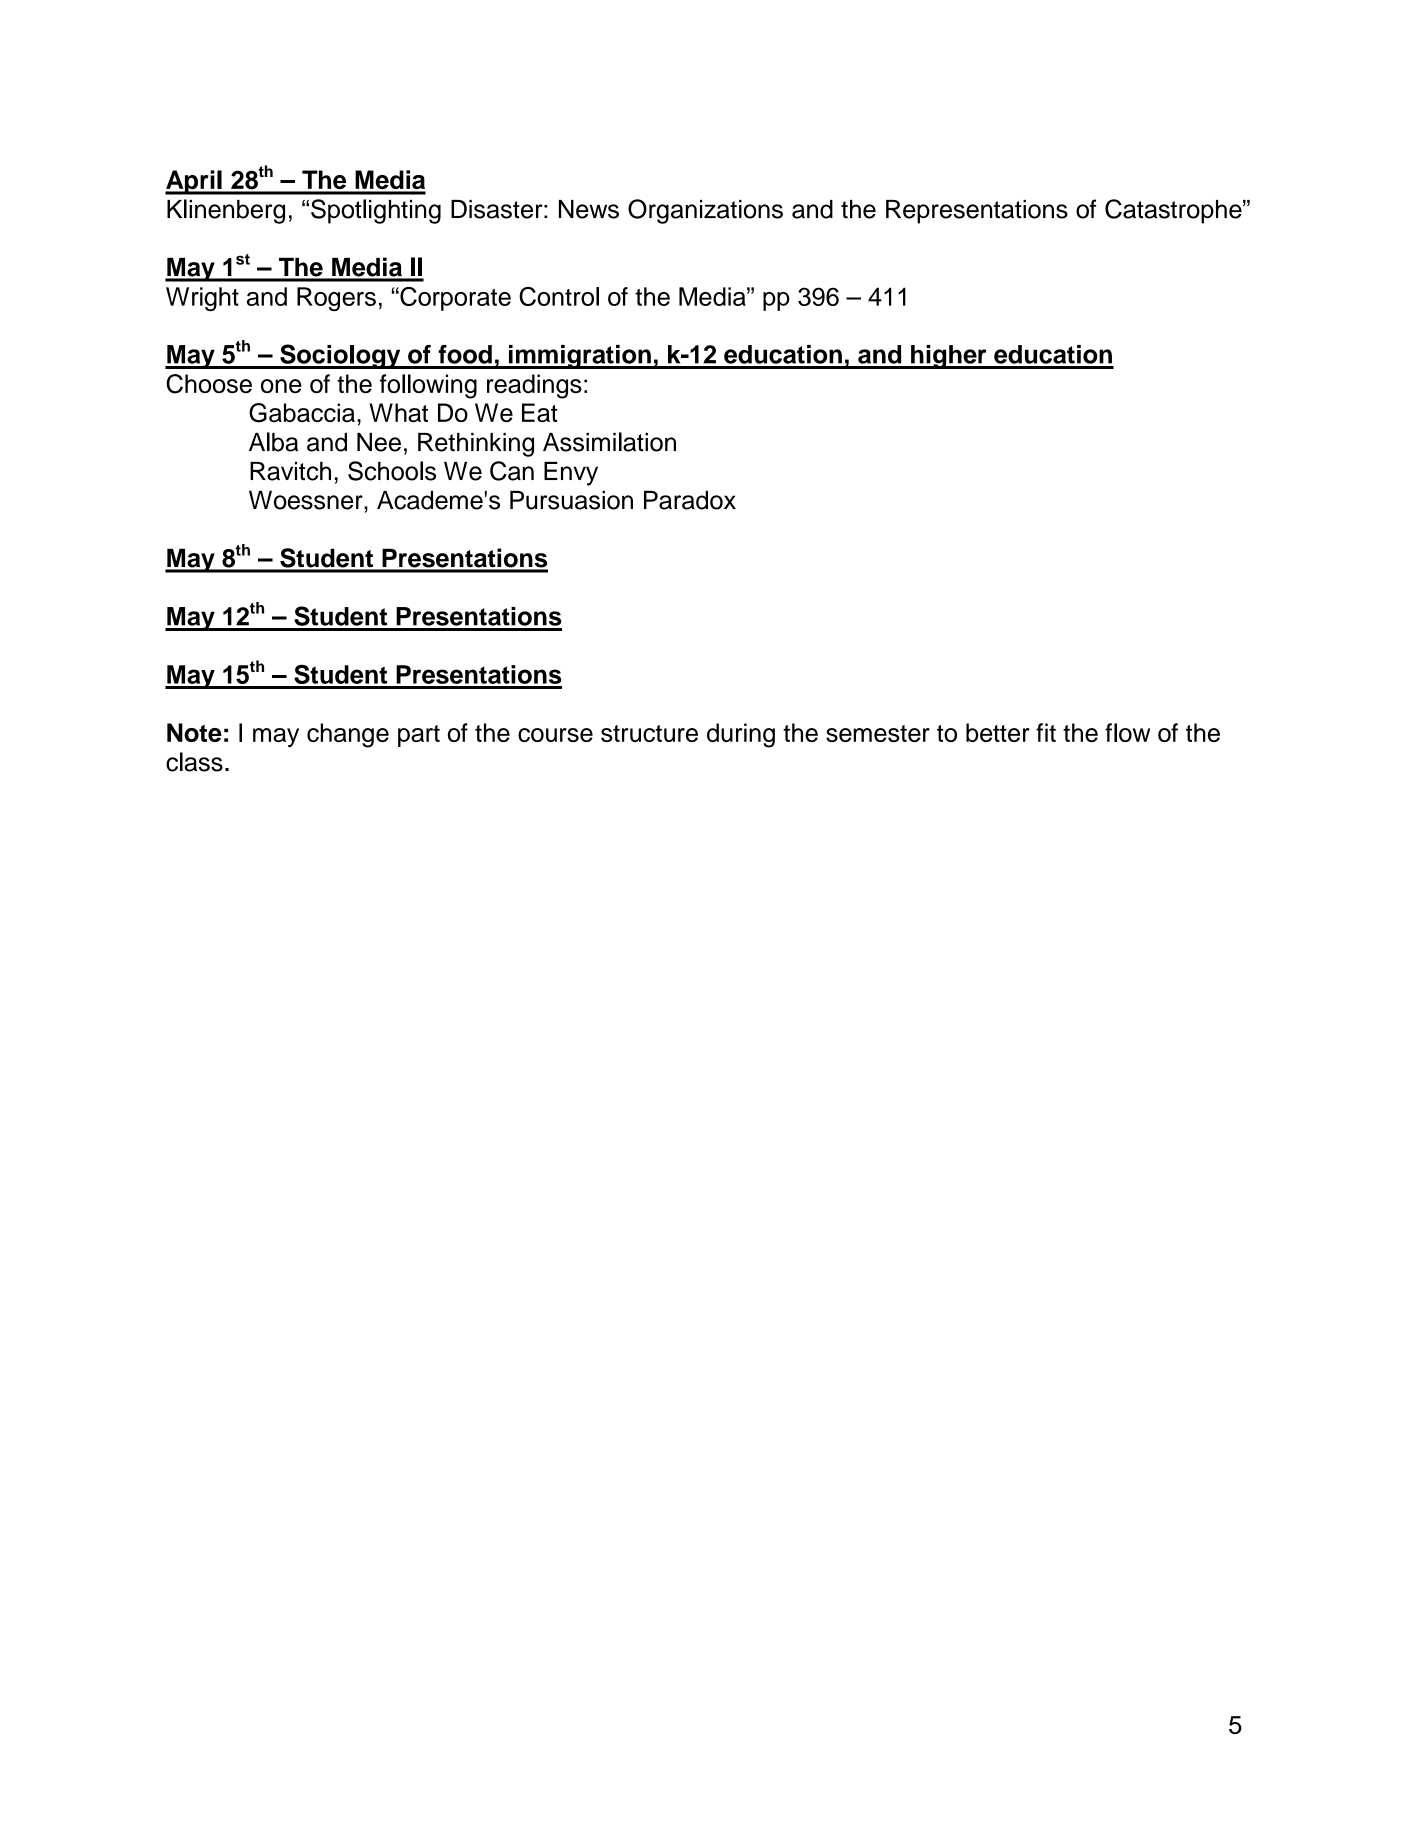 The image size is (1408, 1822). Describe the element at coordinates (579, 357) in the image. I see `immigration` at that location.
